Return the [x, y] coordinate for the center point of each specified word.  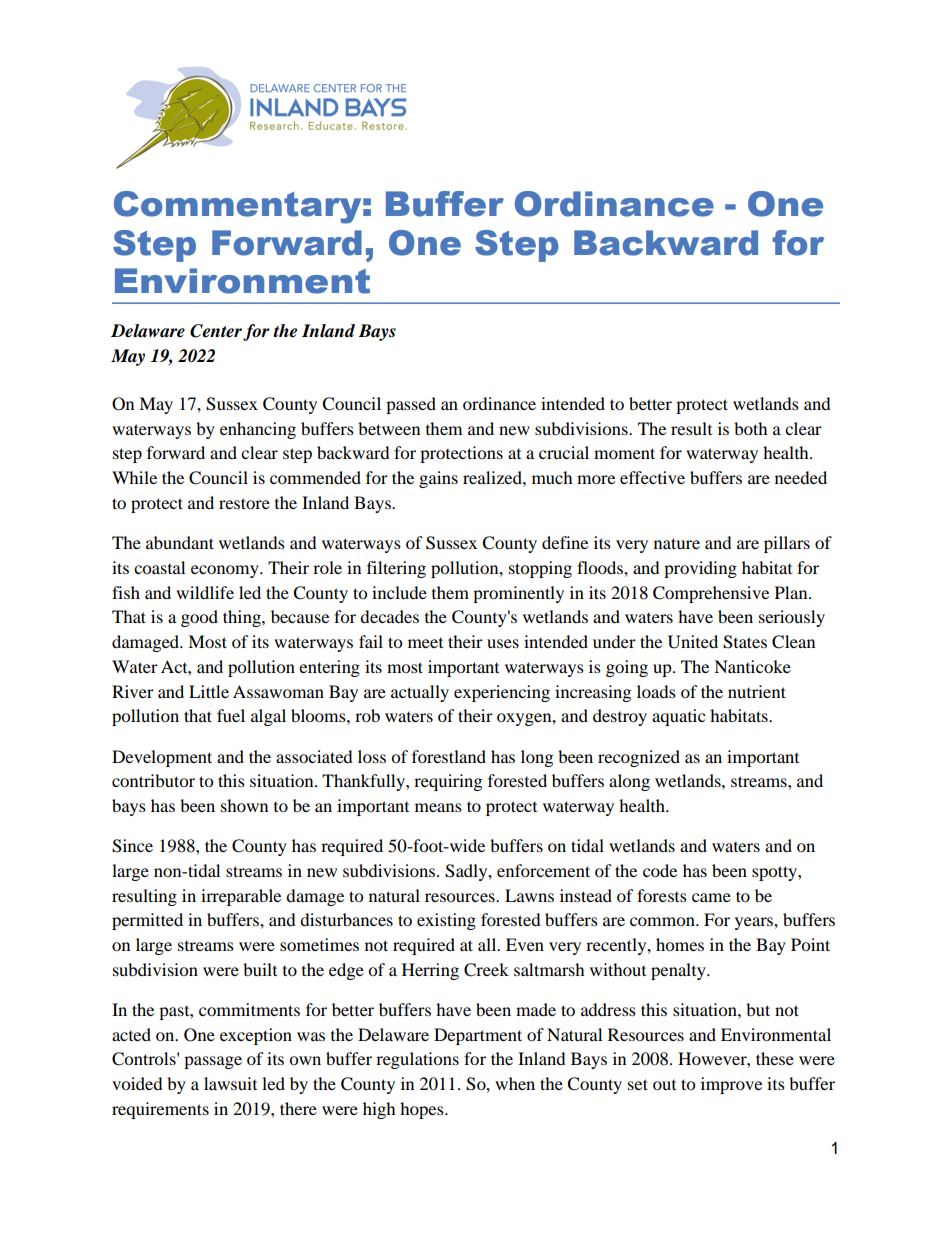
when [515, 1083]
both [751, 428]
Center [216, 331]
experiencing [502, 693]
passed [411, 405]
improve [731, 1085]
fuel [231, 715]
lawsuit [230, 1083]
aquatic [678, 717]
